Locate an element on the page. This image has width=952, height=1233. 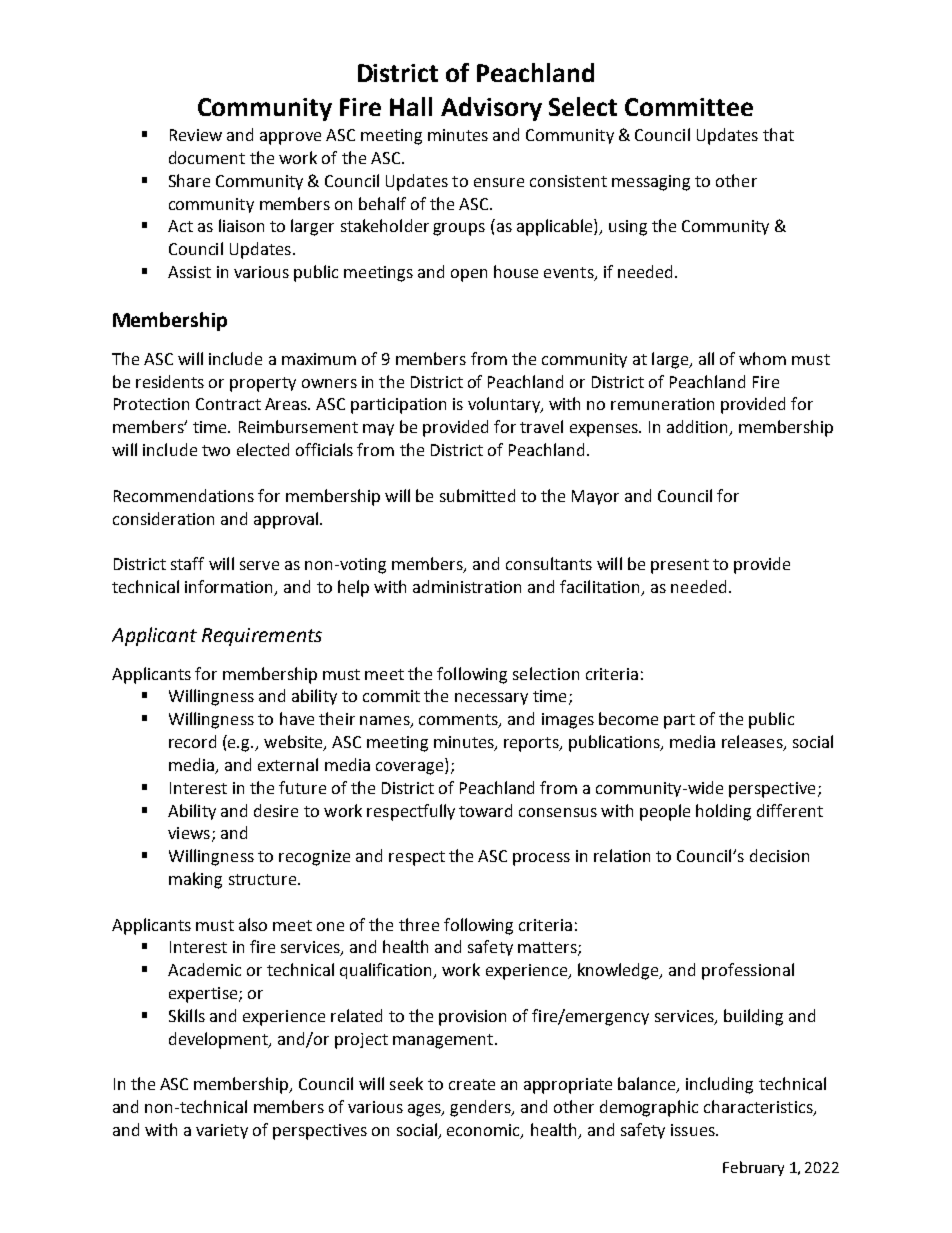
addition is located at coordinates (699, 428).
